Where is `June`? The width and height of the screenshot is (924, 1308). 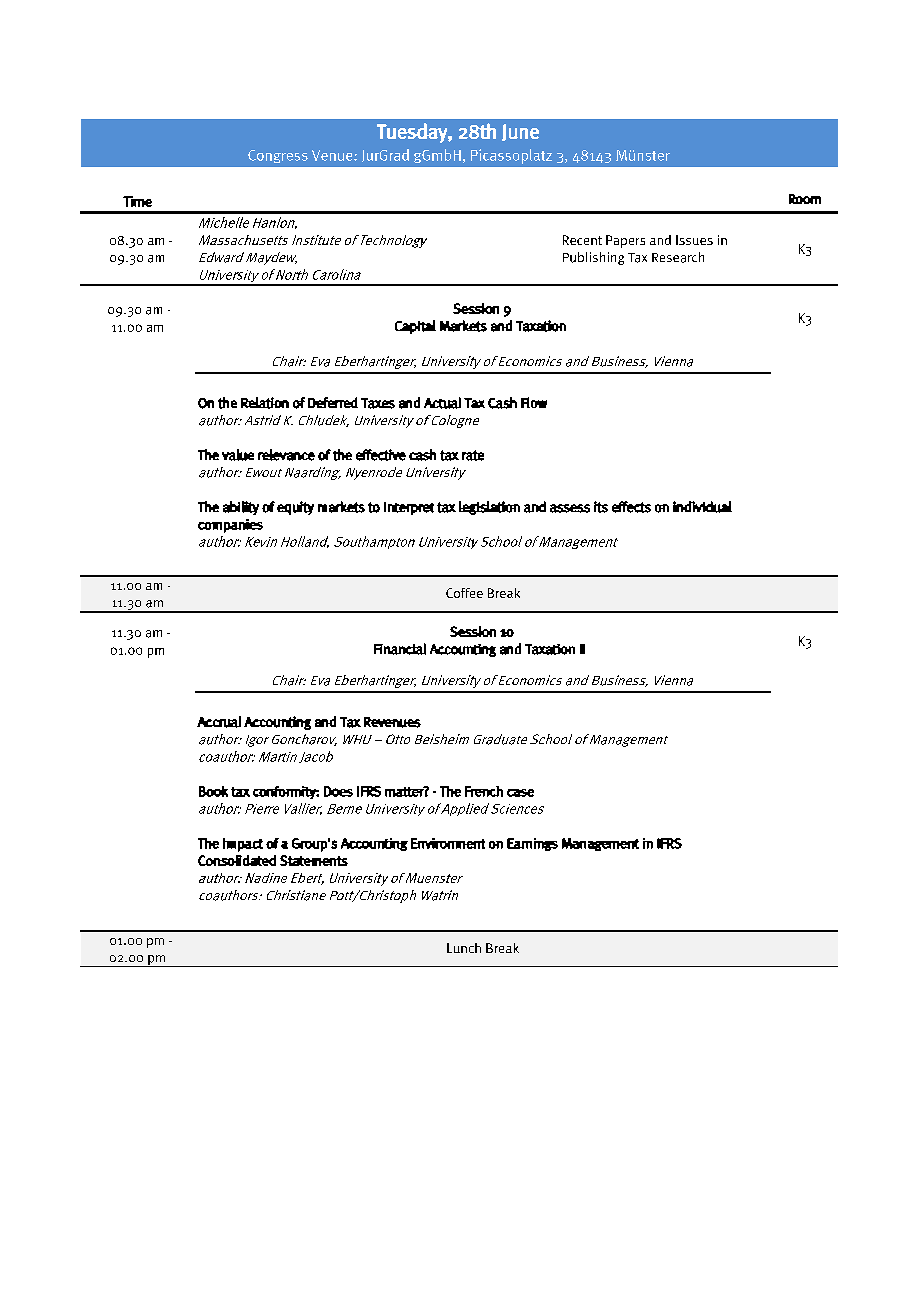 June is located at coordinates (520, 132).
